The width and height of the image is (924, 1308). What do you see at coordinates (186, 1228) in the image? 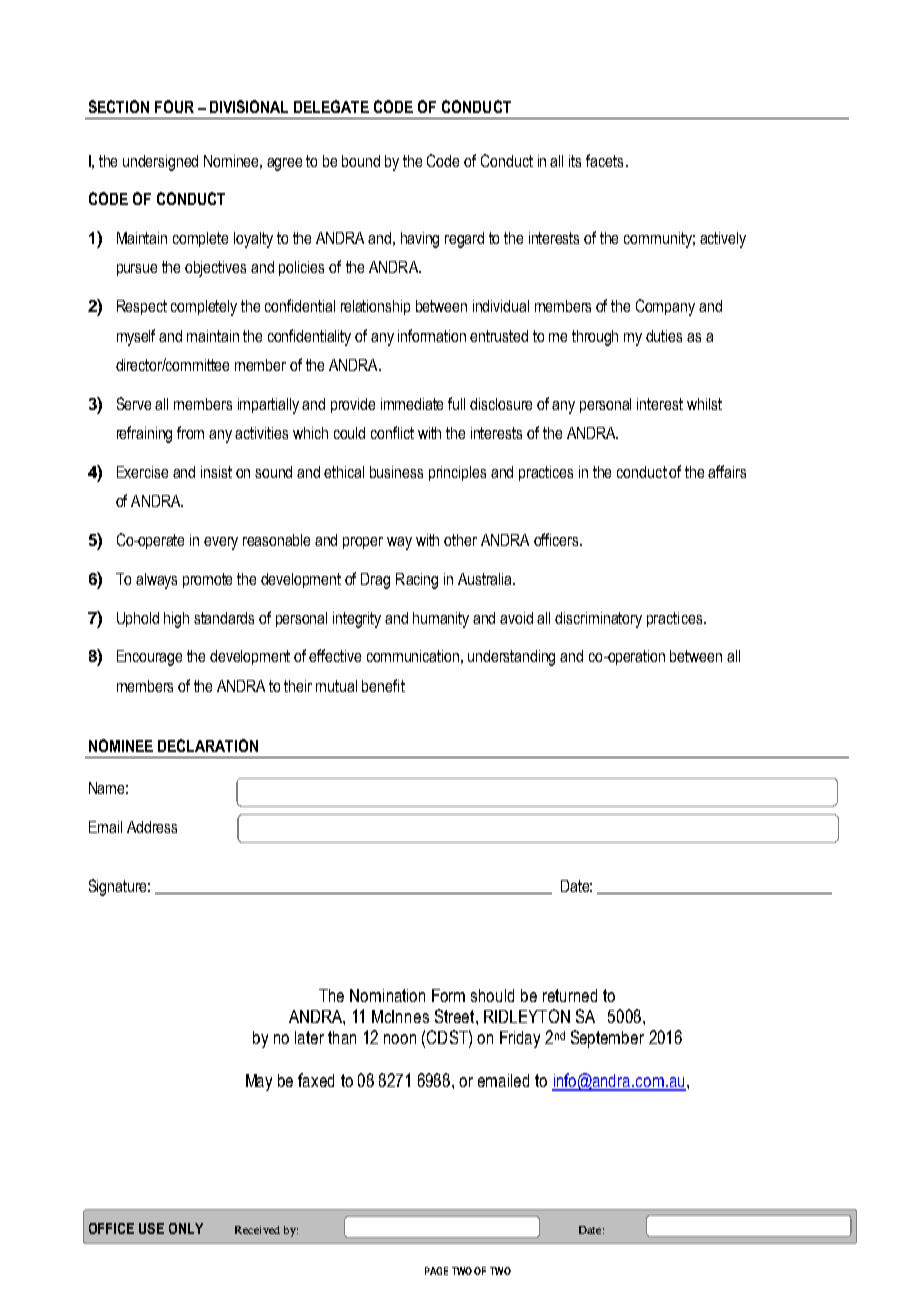
I see `ONLY` at bounding box center [186, 1228].
